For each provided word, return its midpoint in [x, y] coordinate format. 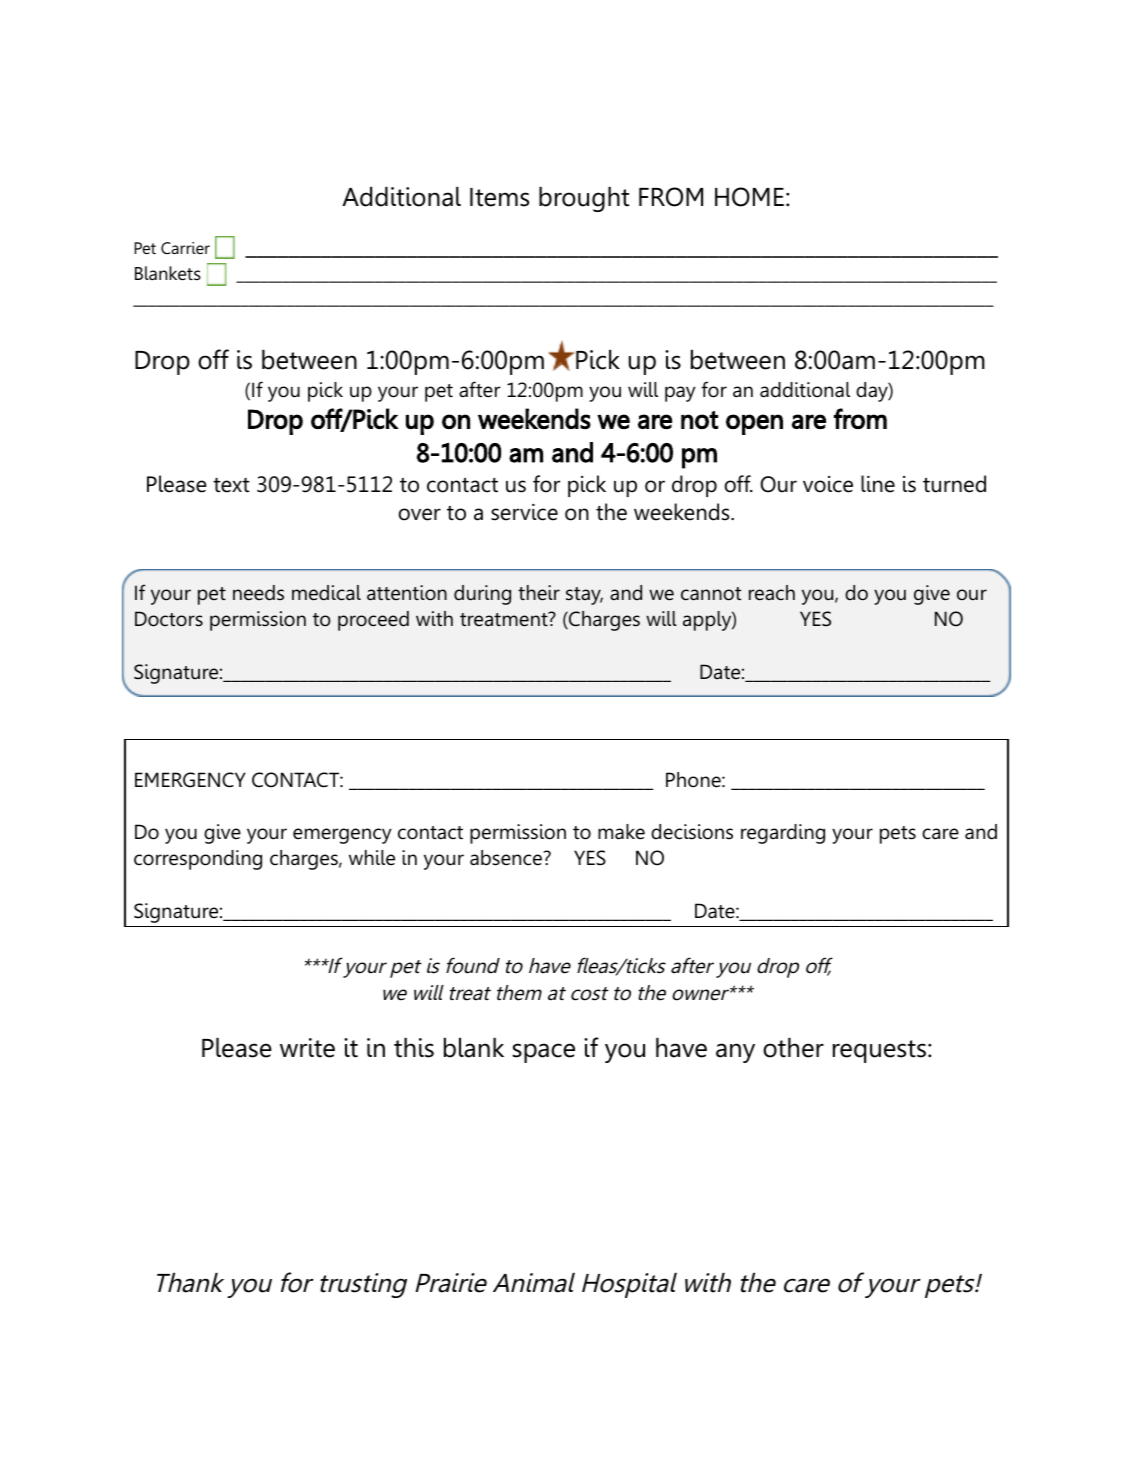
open [754, 424]
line [878, 484]
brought [584, 199]
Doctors [169, 619]
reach [772, 593]
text [231, 485]
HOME [749, 197]
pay [680, 394]
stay [584, 596]
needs [258, 593]
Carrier [185, 248]
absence [507, 858]
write [307, 1048]
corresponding [198, 860]
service [524, 512]
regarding [783, 834]
